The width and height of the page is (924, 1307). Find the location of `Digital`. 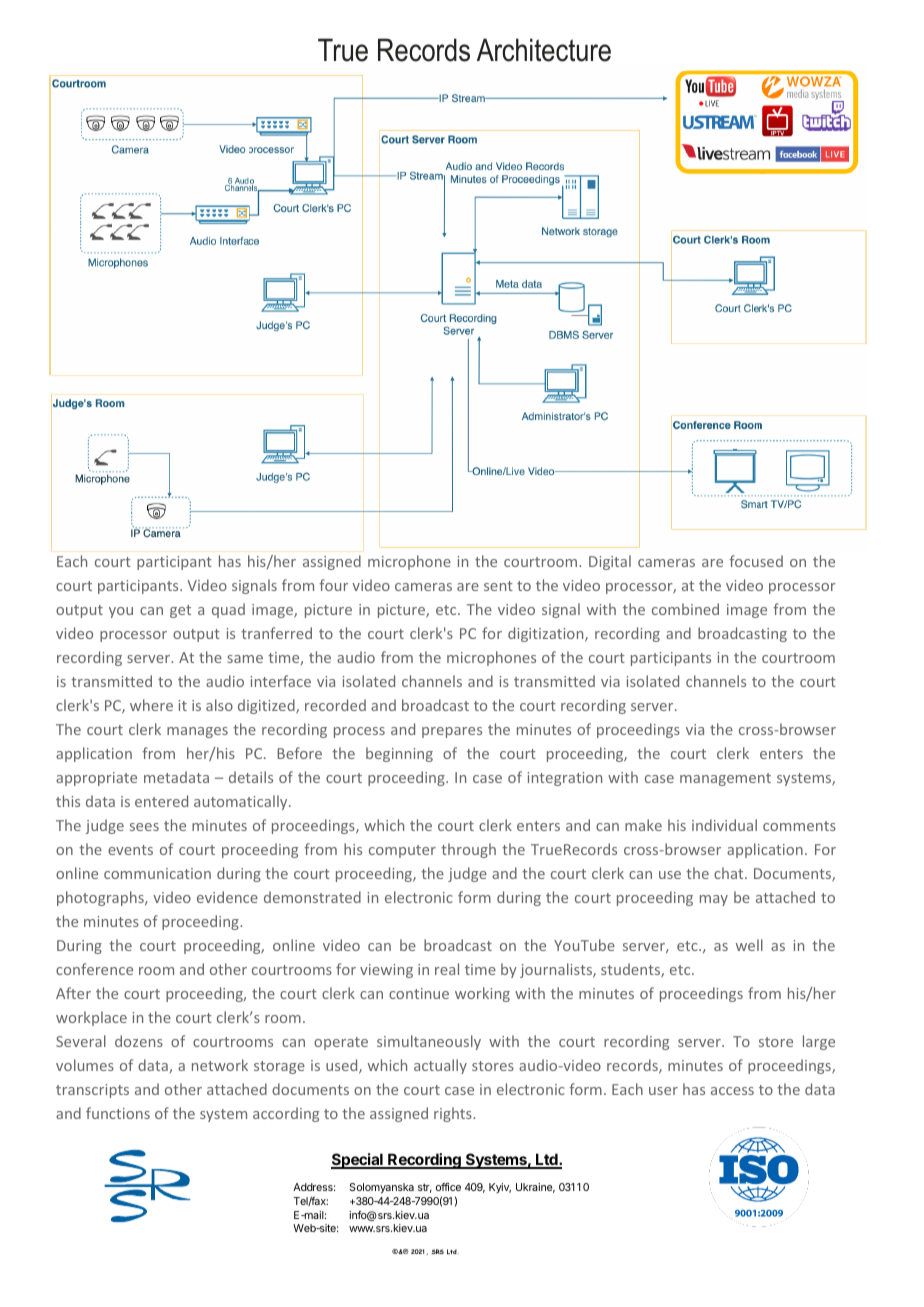

Digital is located at coordinates (610, 562).
